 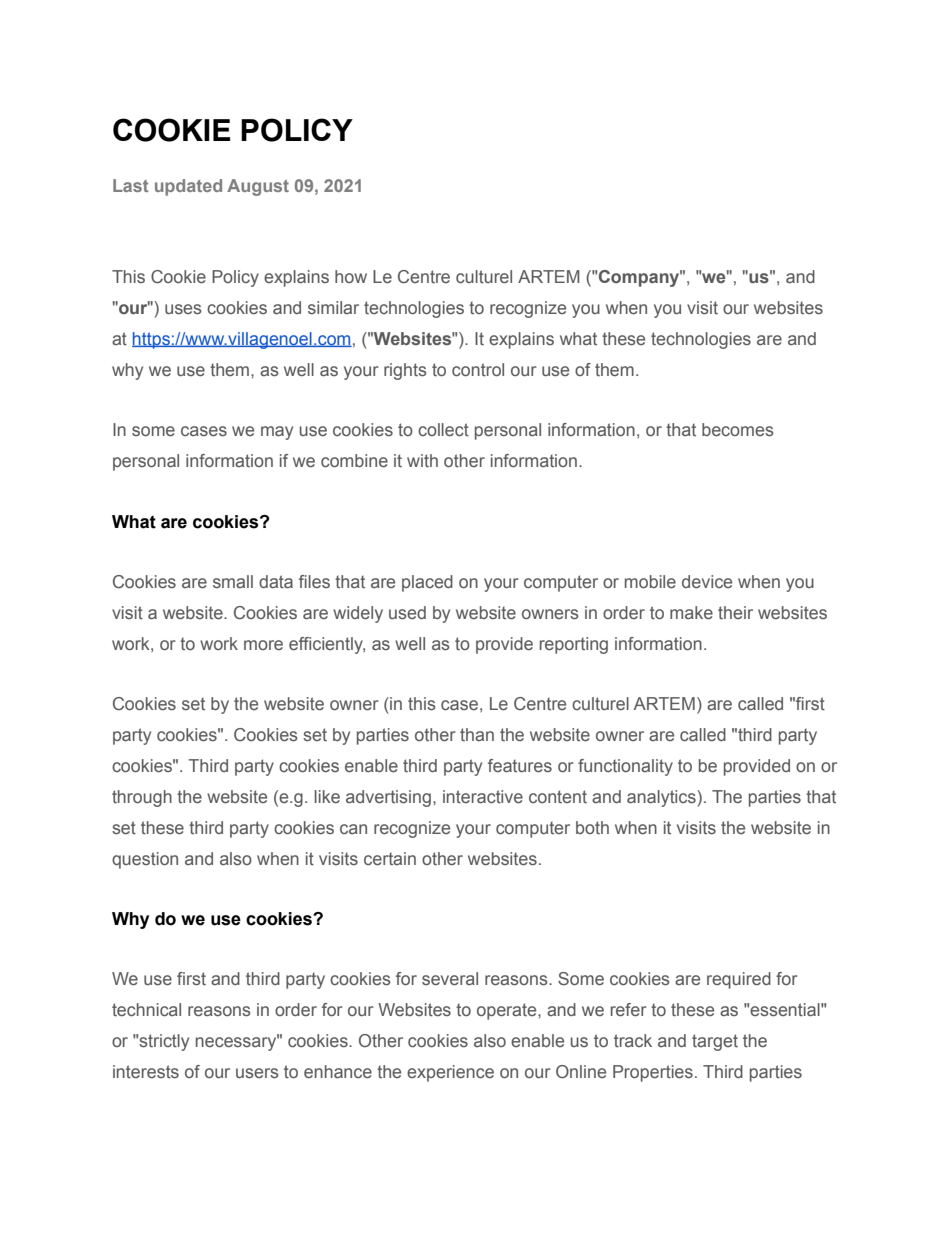 What do you see at coordinates (478, 370) in the screenshot?
I see `control` at bounding box center [478, 370].
